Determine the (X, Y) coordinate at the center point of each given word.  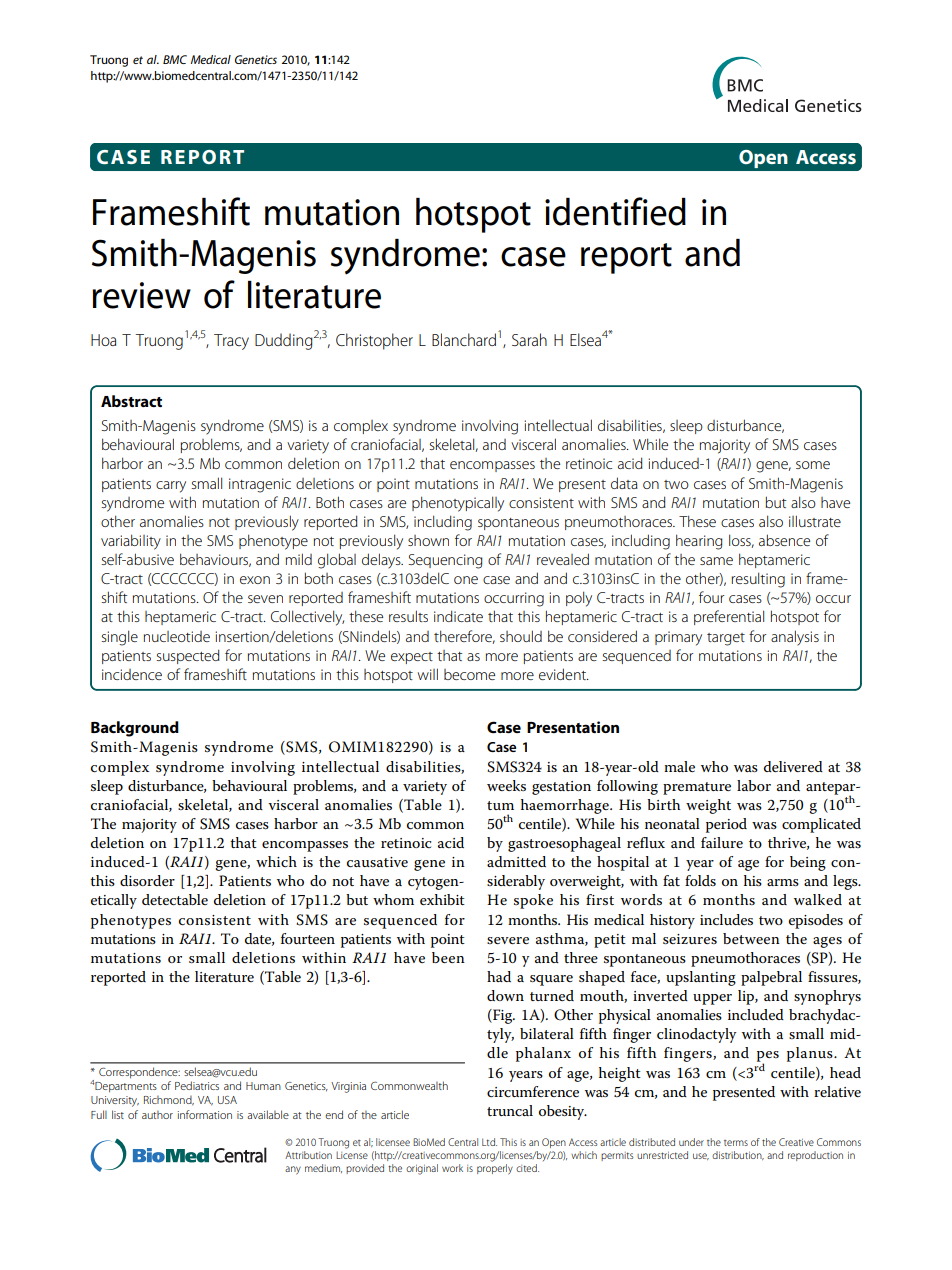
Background (135, 729)
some (813, 465)
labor (754, 785)
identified (615, 211)
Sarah (529, 339)
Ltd (489, 1142)
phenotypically (458, 504)
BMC (175, 59)
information (204, 1114)
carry (171, 487)
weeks (506, 785)
